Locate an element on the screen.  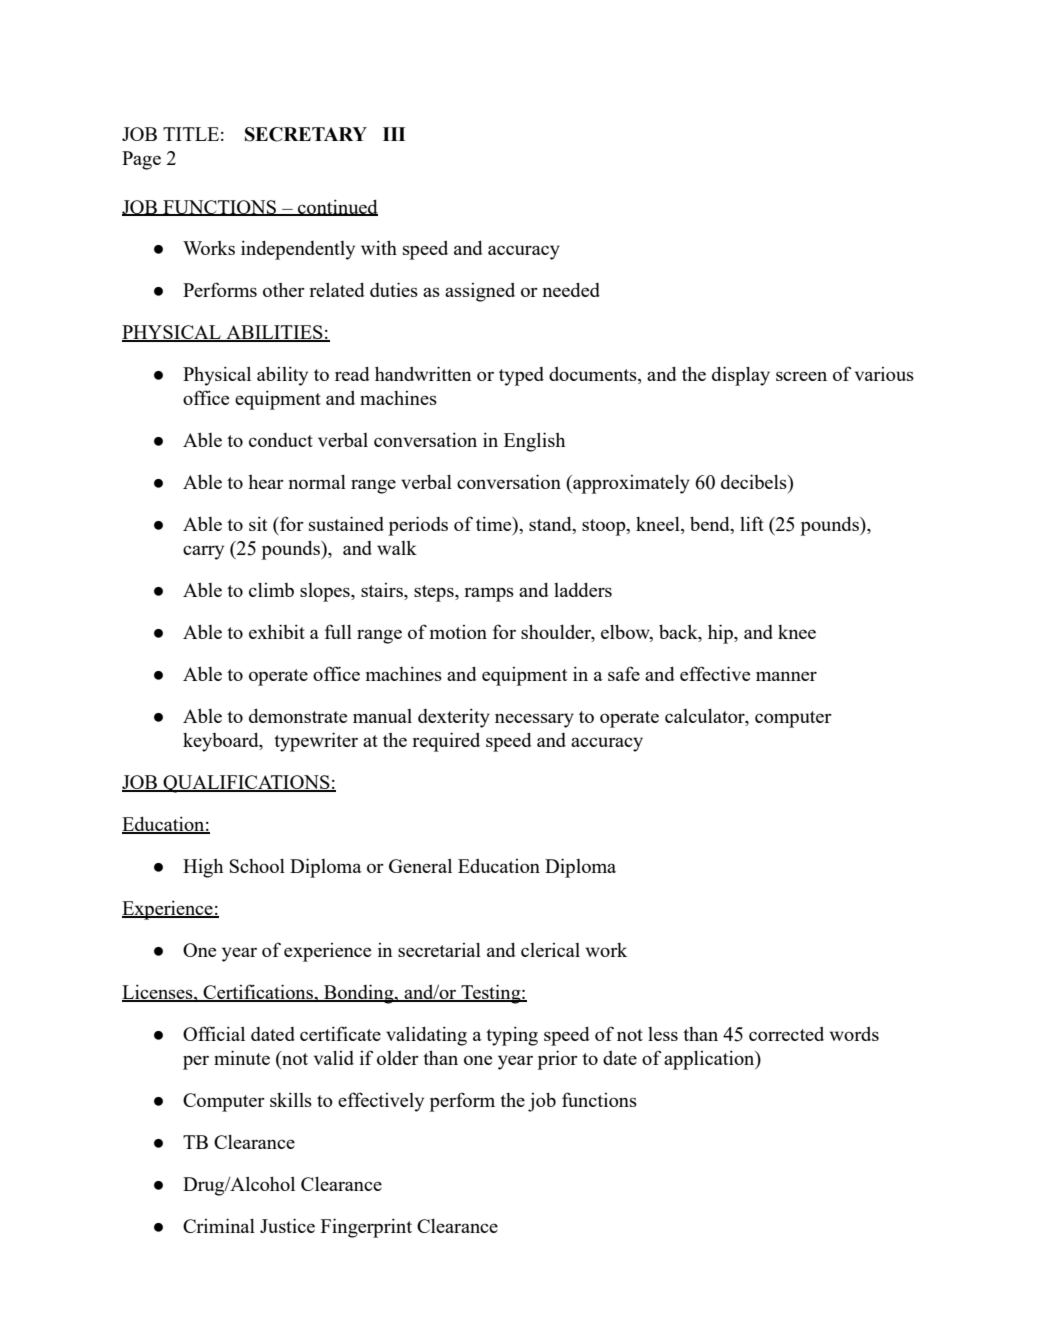
needed is located at coordinates (571, 289).
